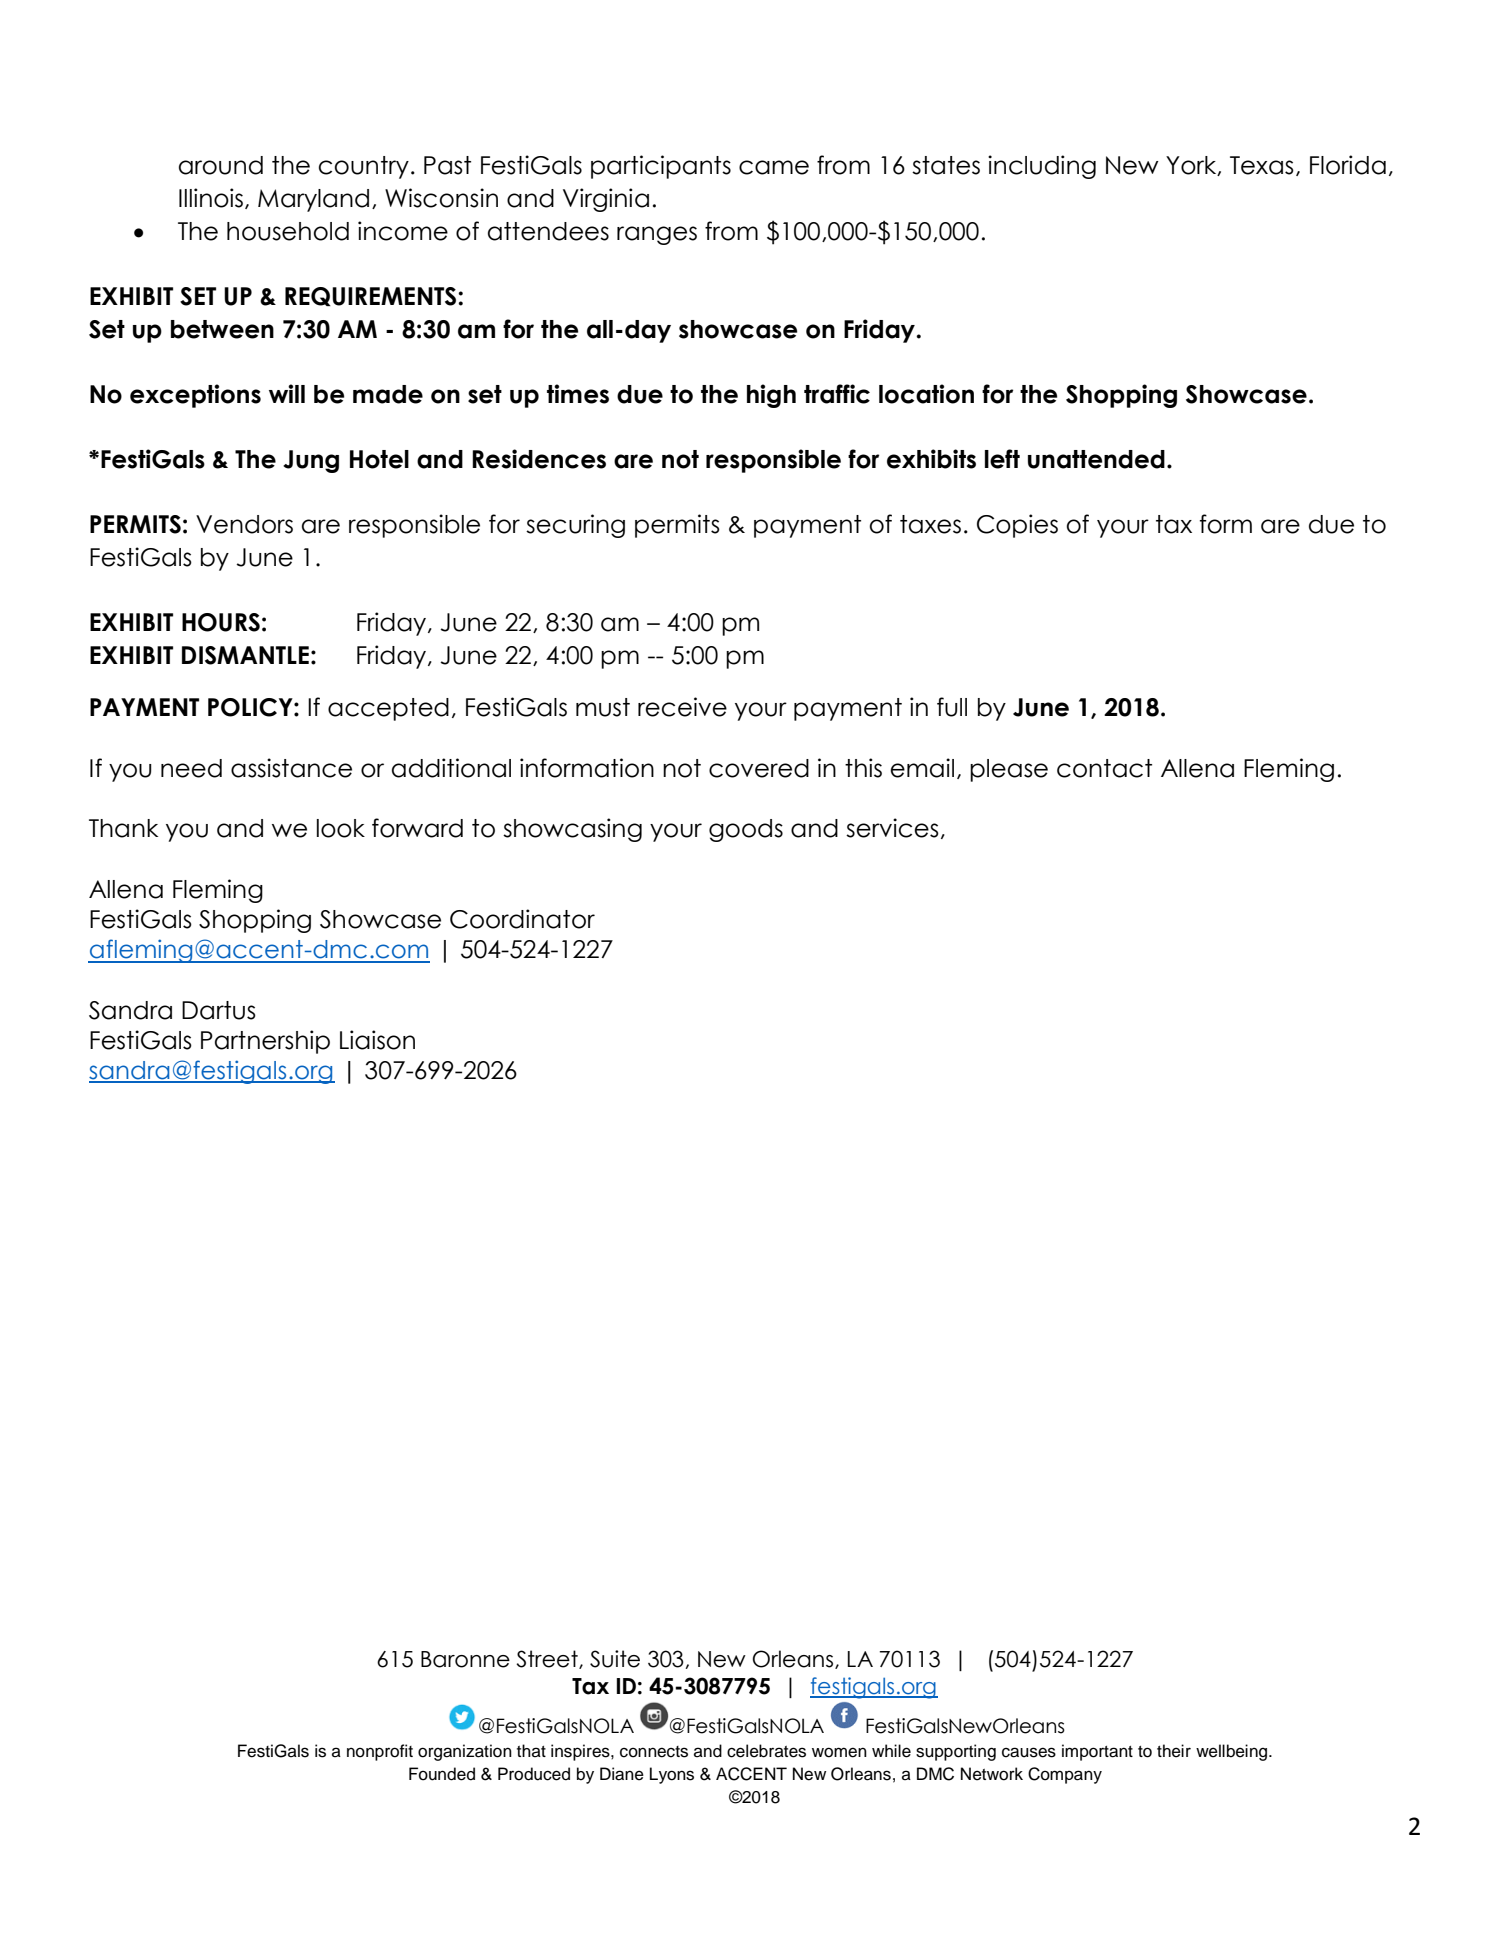 The height and width of the document is (1954, 1510). What do you see at coordinates (746, 830) in the document?
I see `goods` at bounding box center [746, 830].
